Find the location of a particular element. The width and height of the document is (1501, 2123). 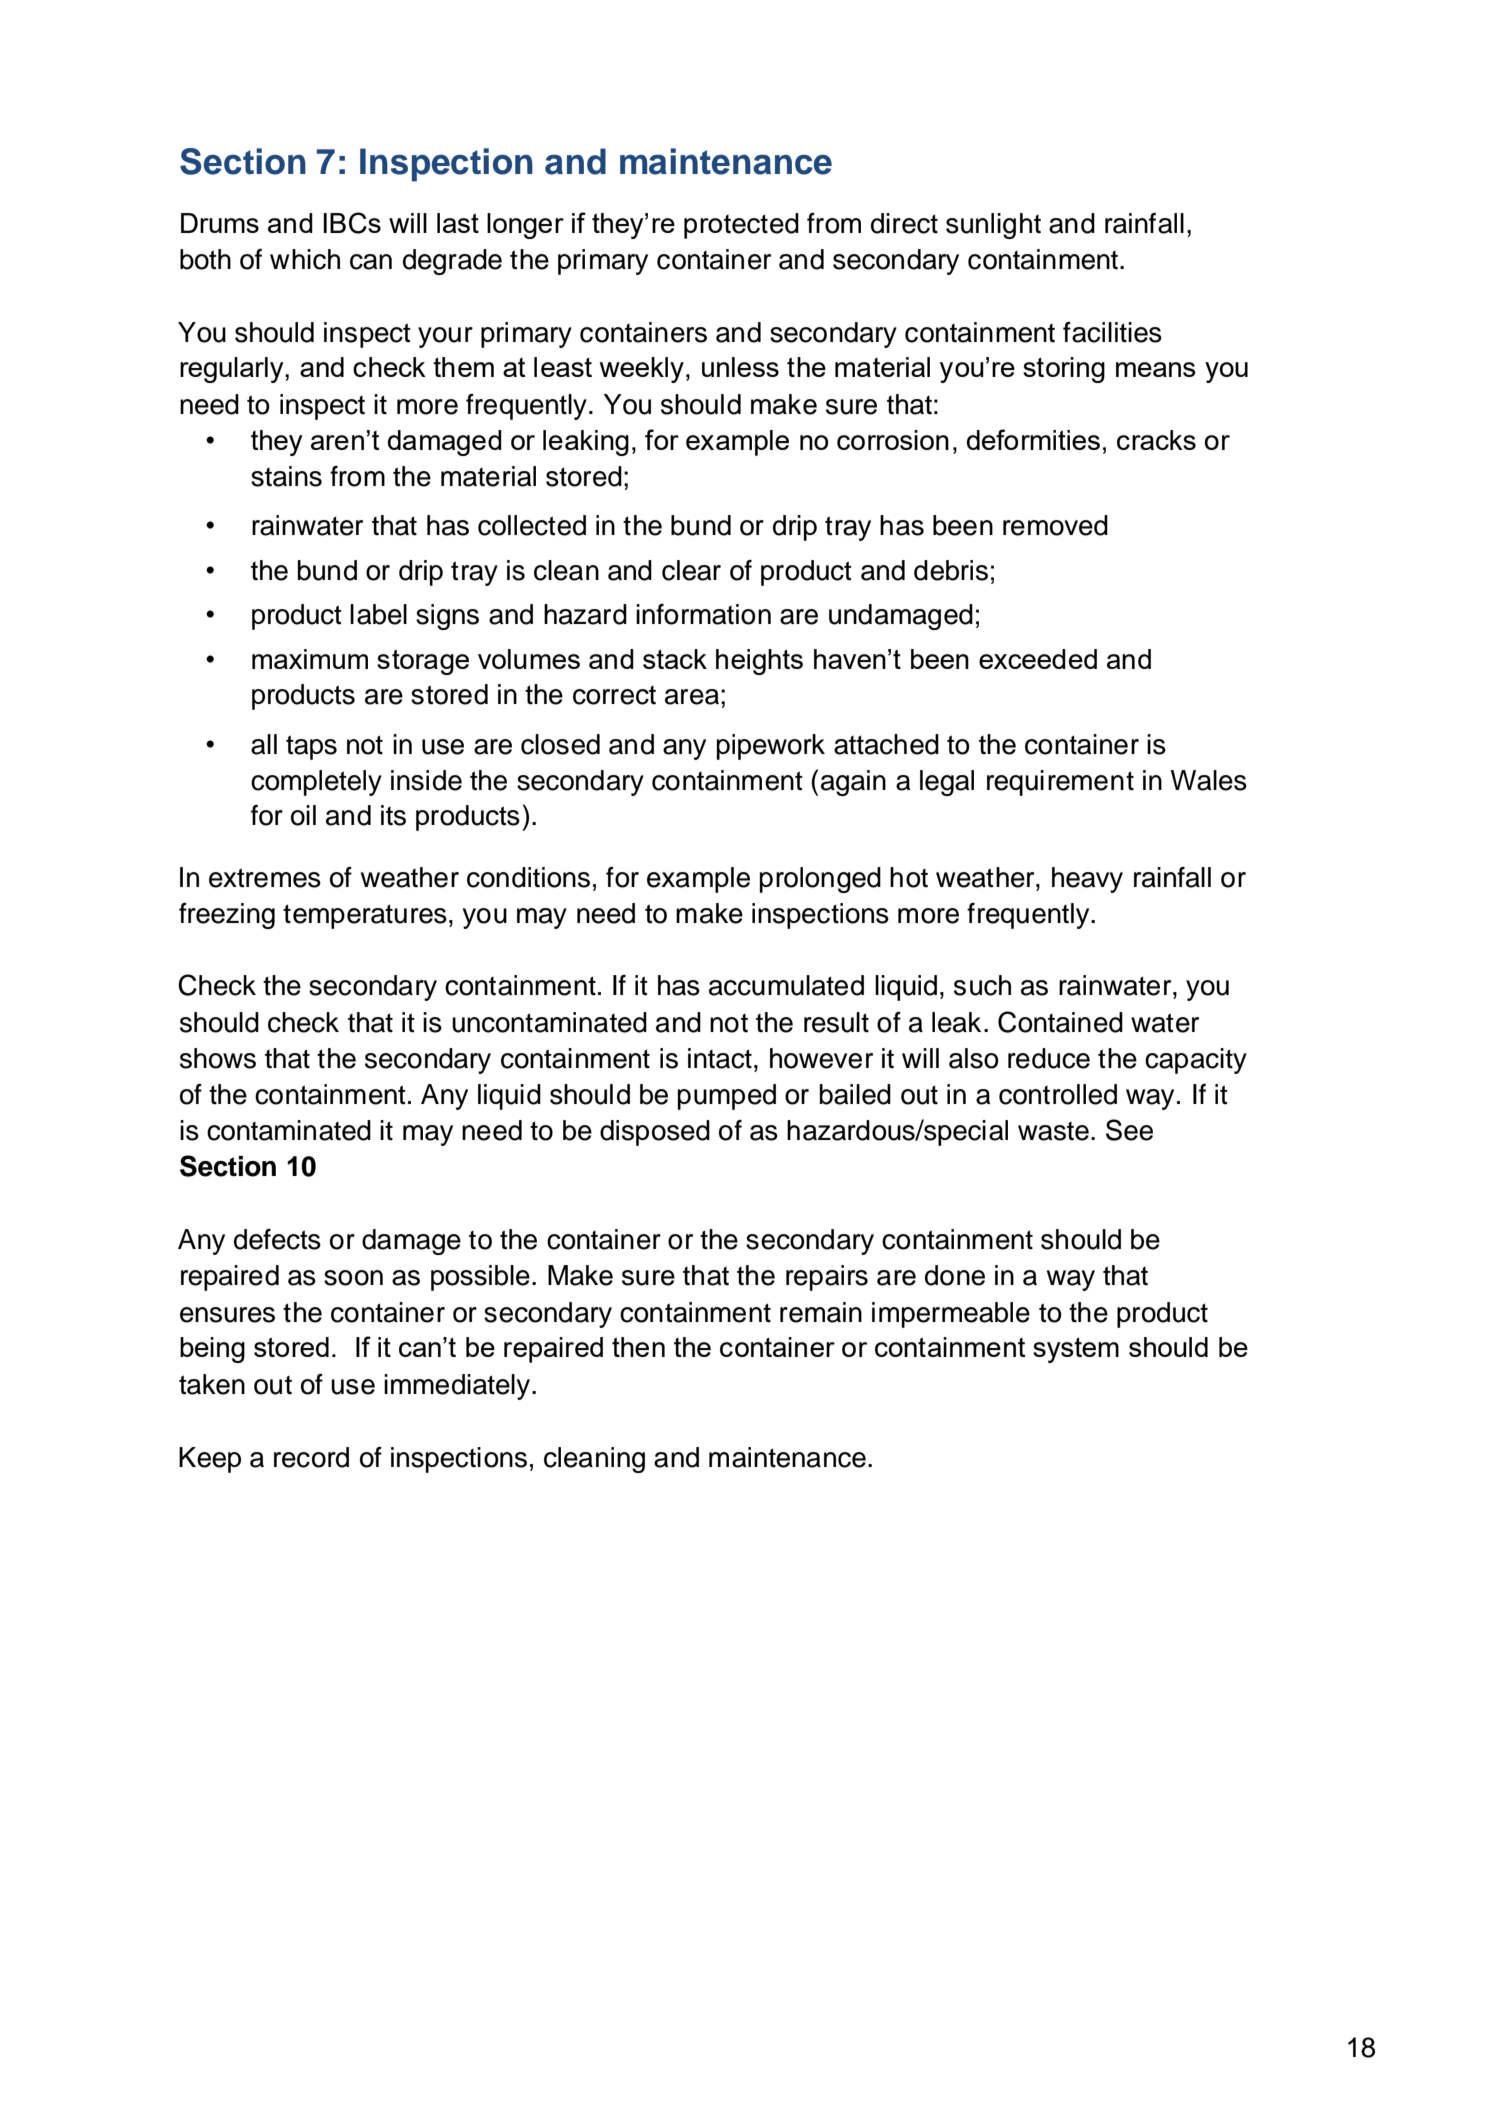

record is located at coordinates (311, 1457).
